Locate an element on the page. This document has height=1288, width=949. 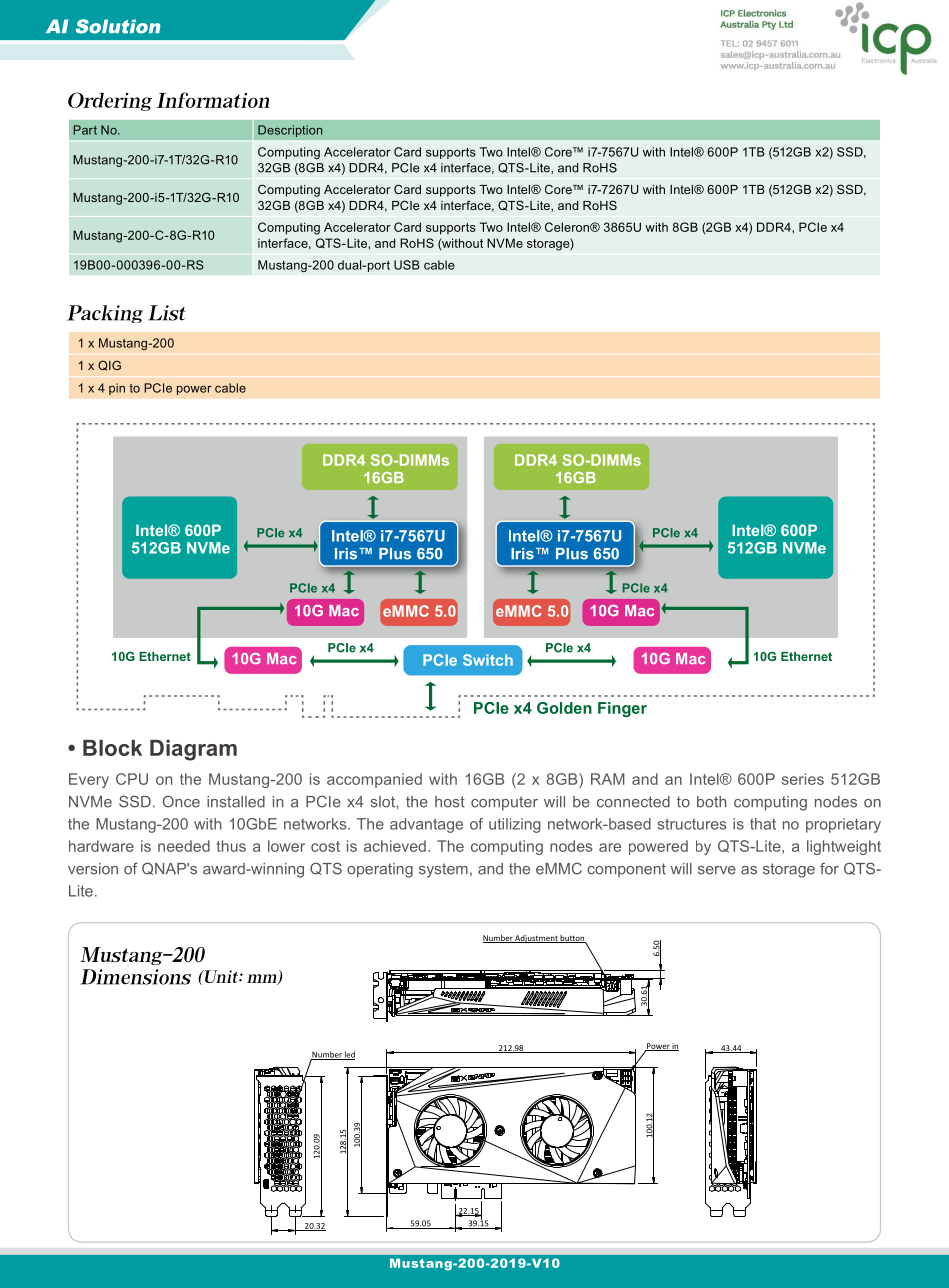
USB is located at coordinates (407, 265).
